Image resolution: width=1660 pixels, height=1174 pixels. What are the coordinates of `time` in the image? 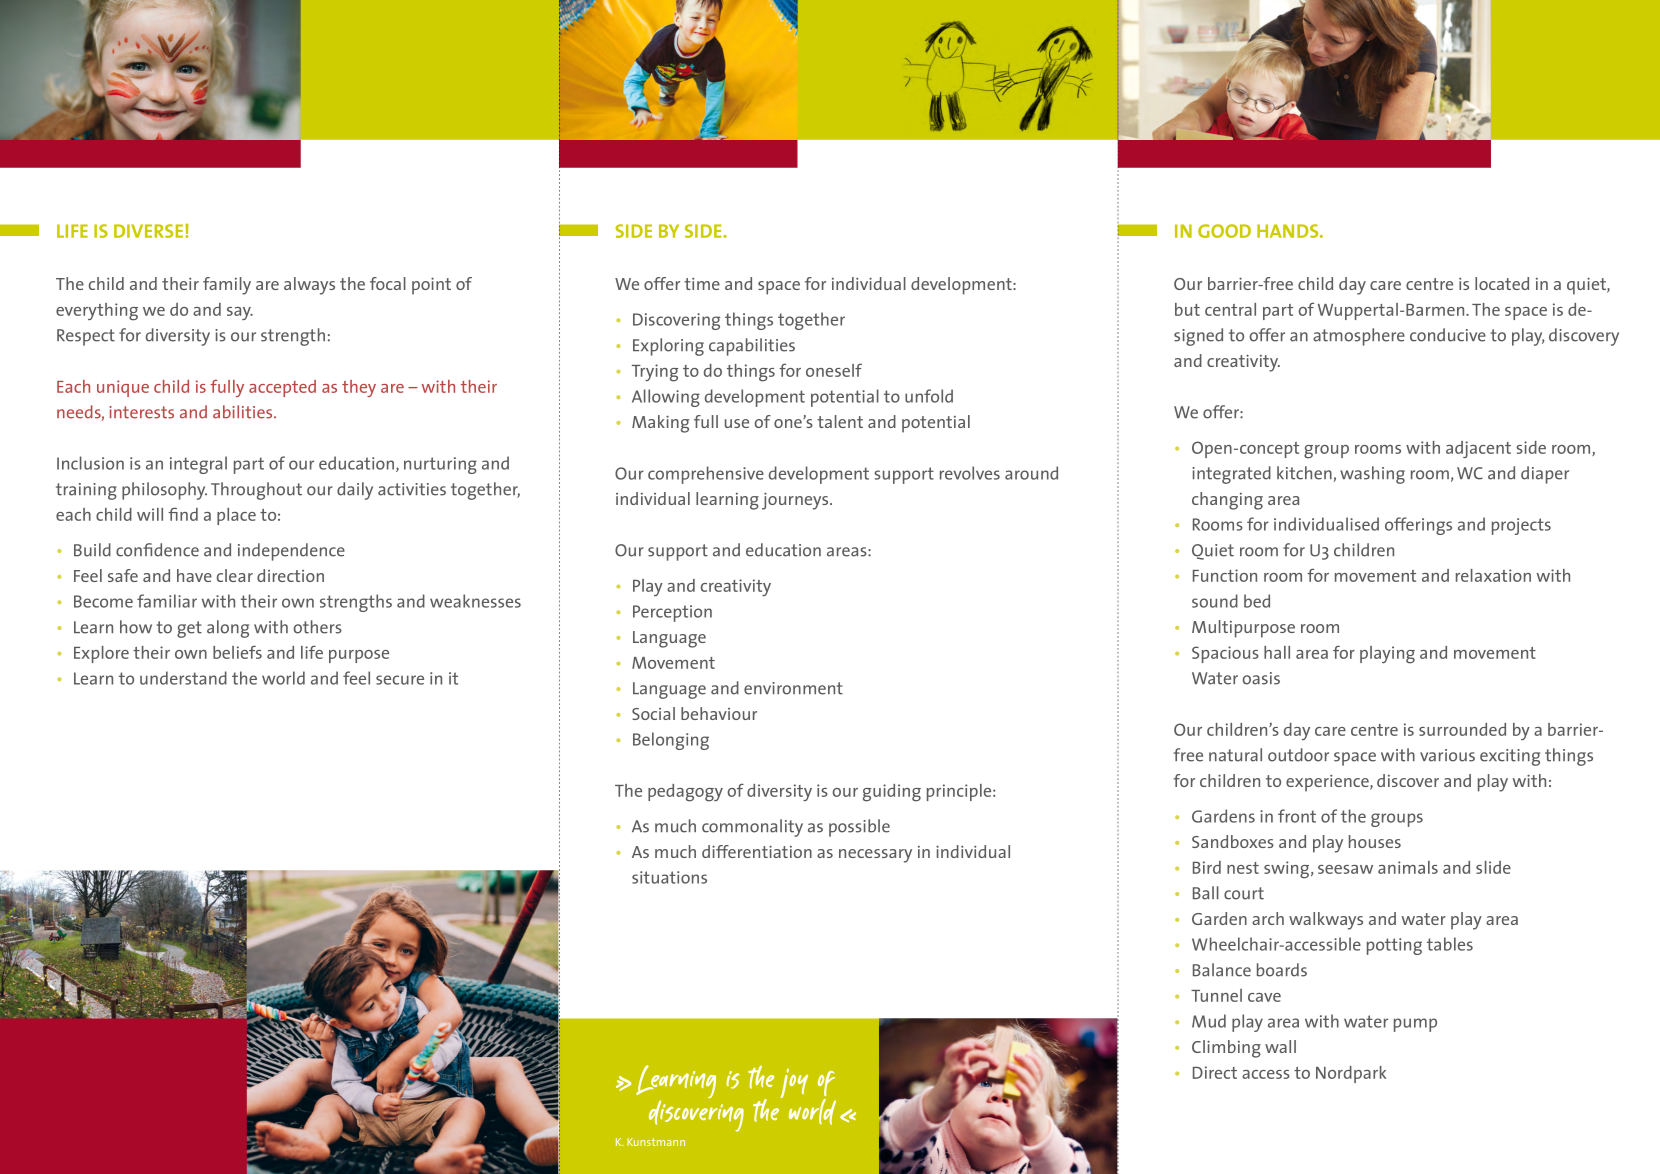 It's located at (702, 284).
